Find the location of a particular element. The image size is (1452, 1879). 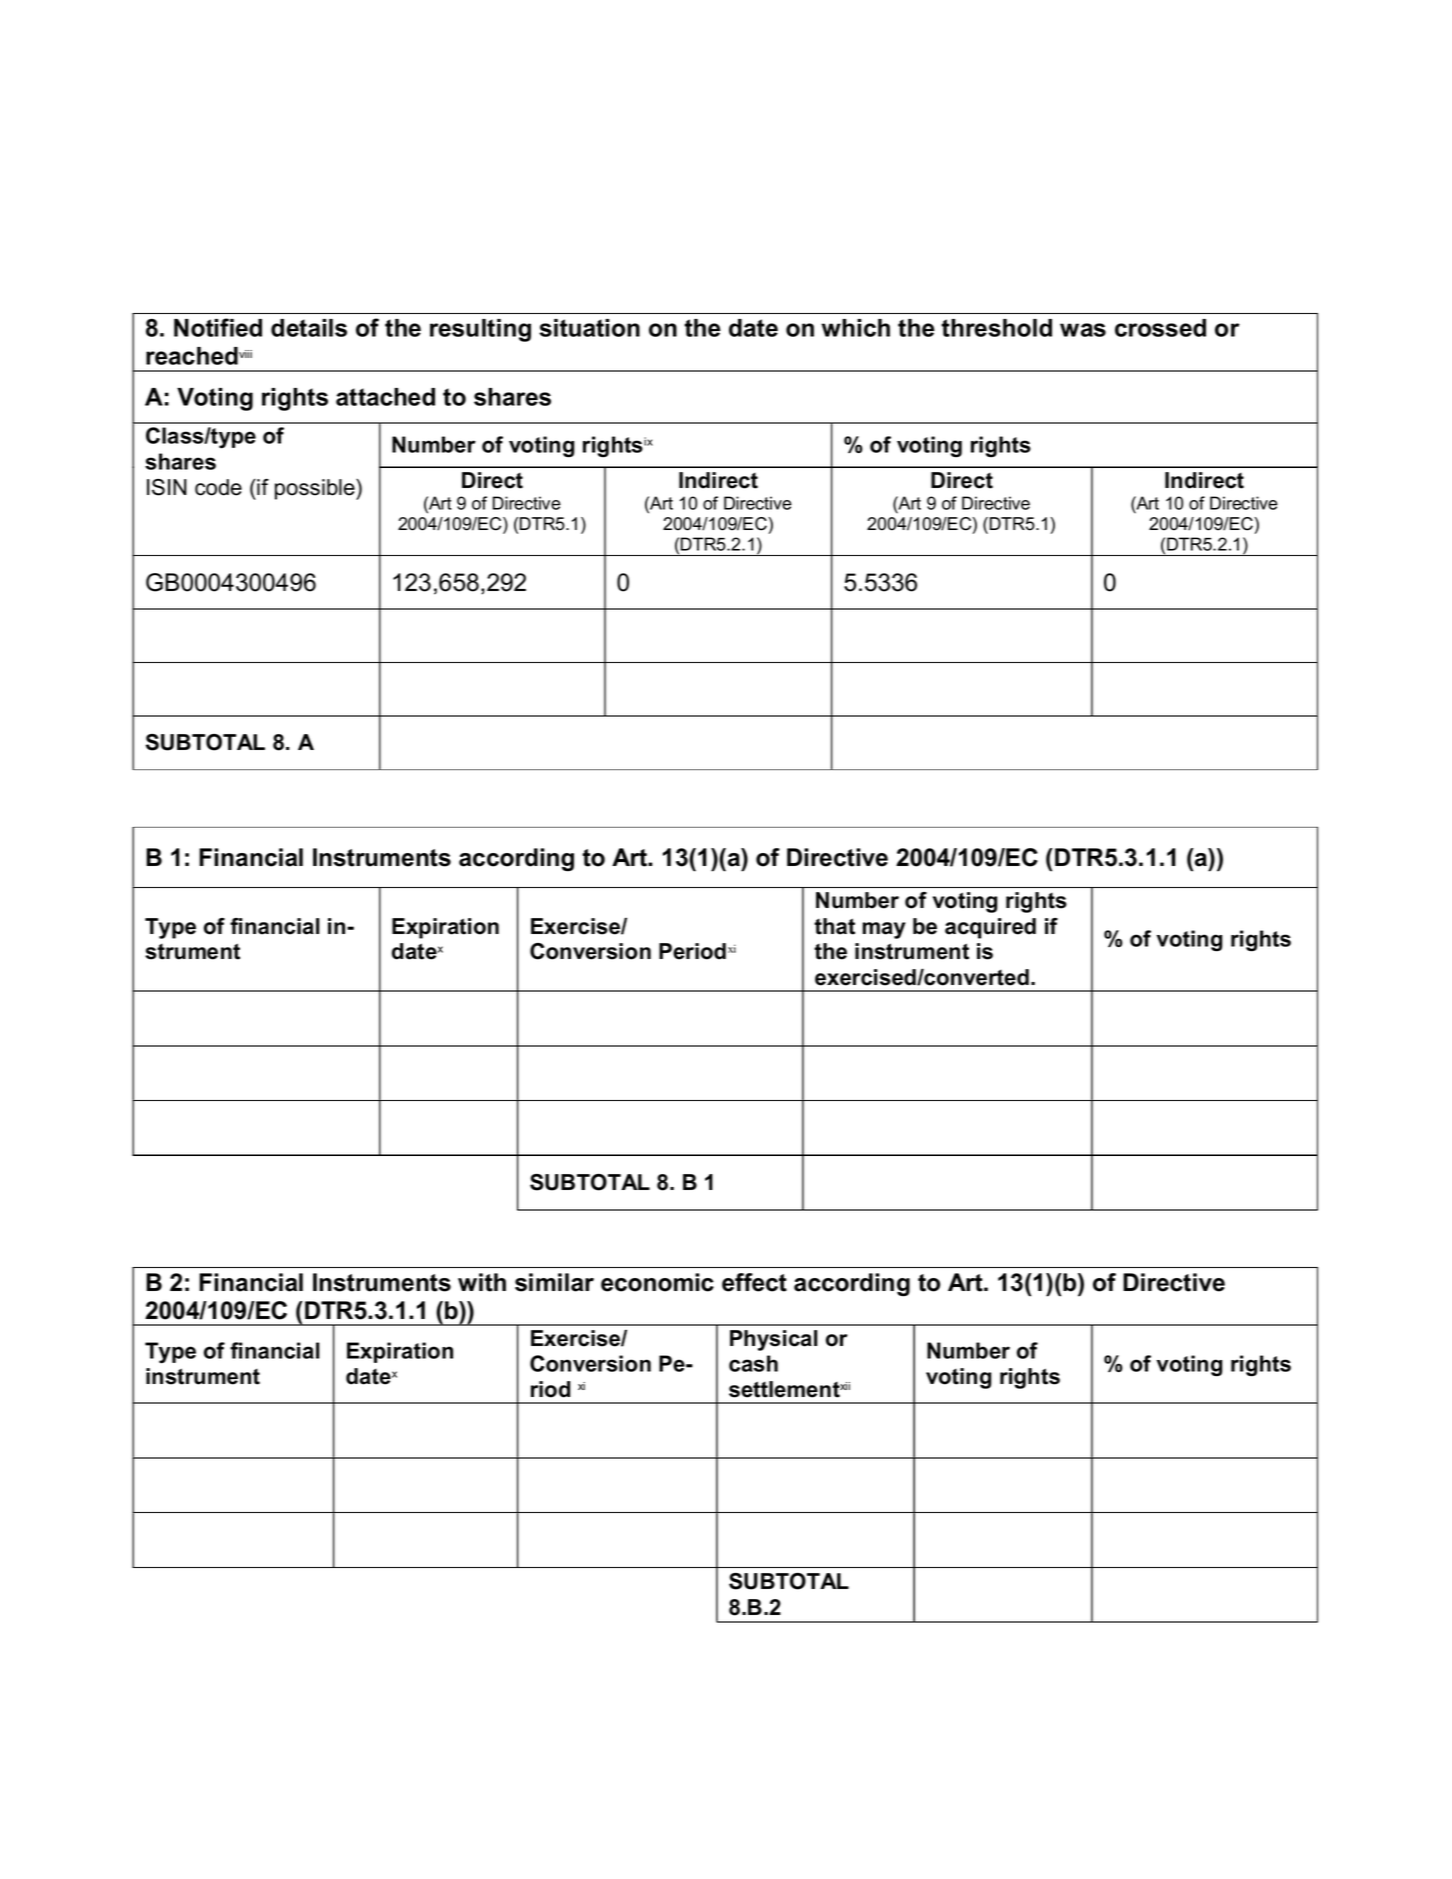

acquired is located at coordinates (990, 928).
